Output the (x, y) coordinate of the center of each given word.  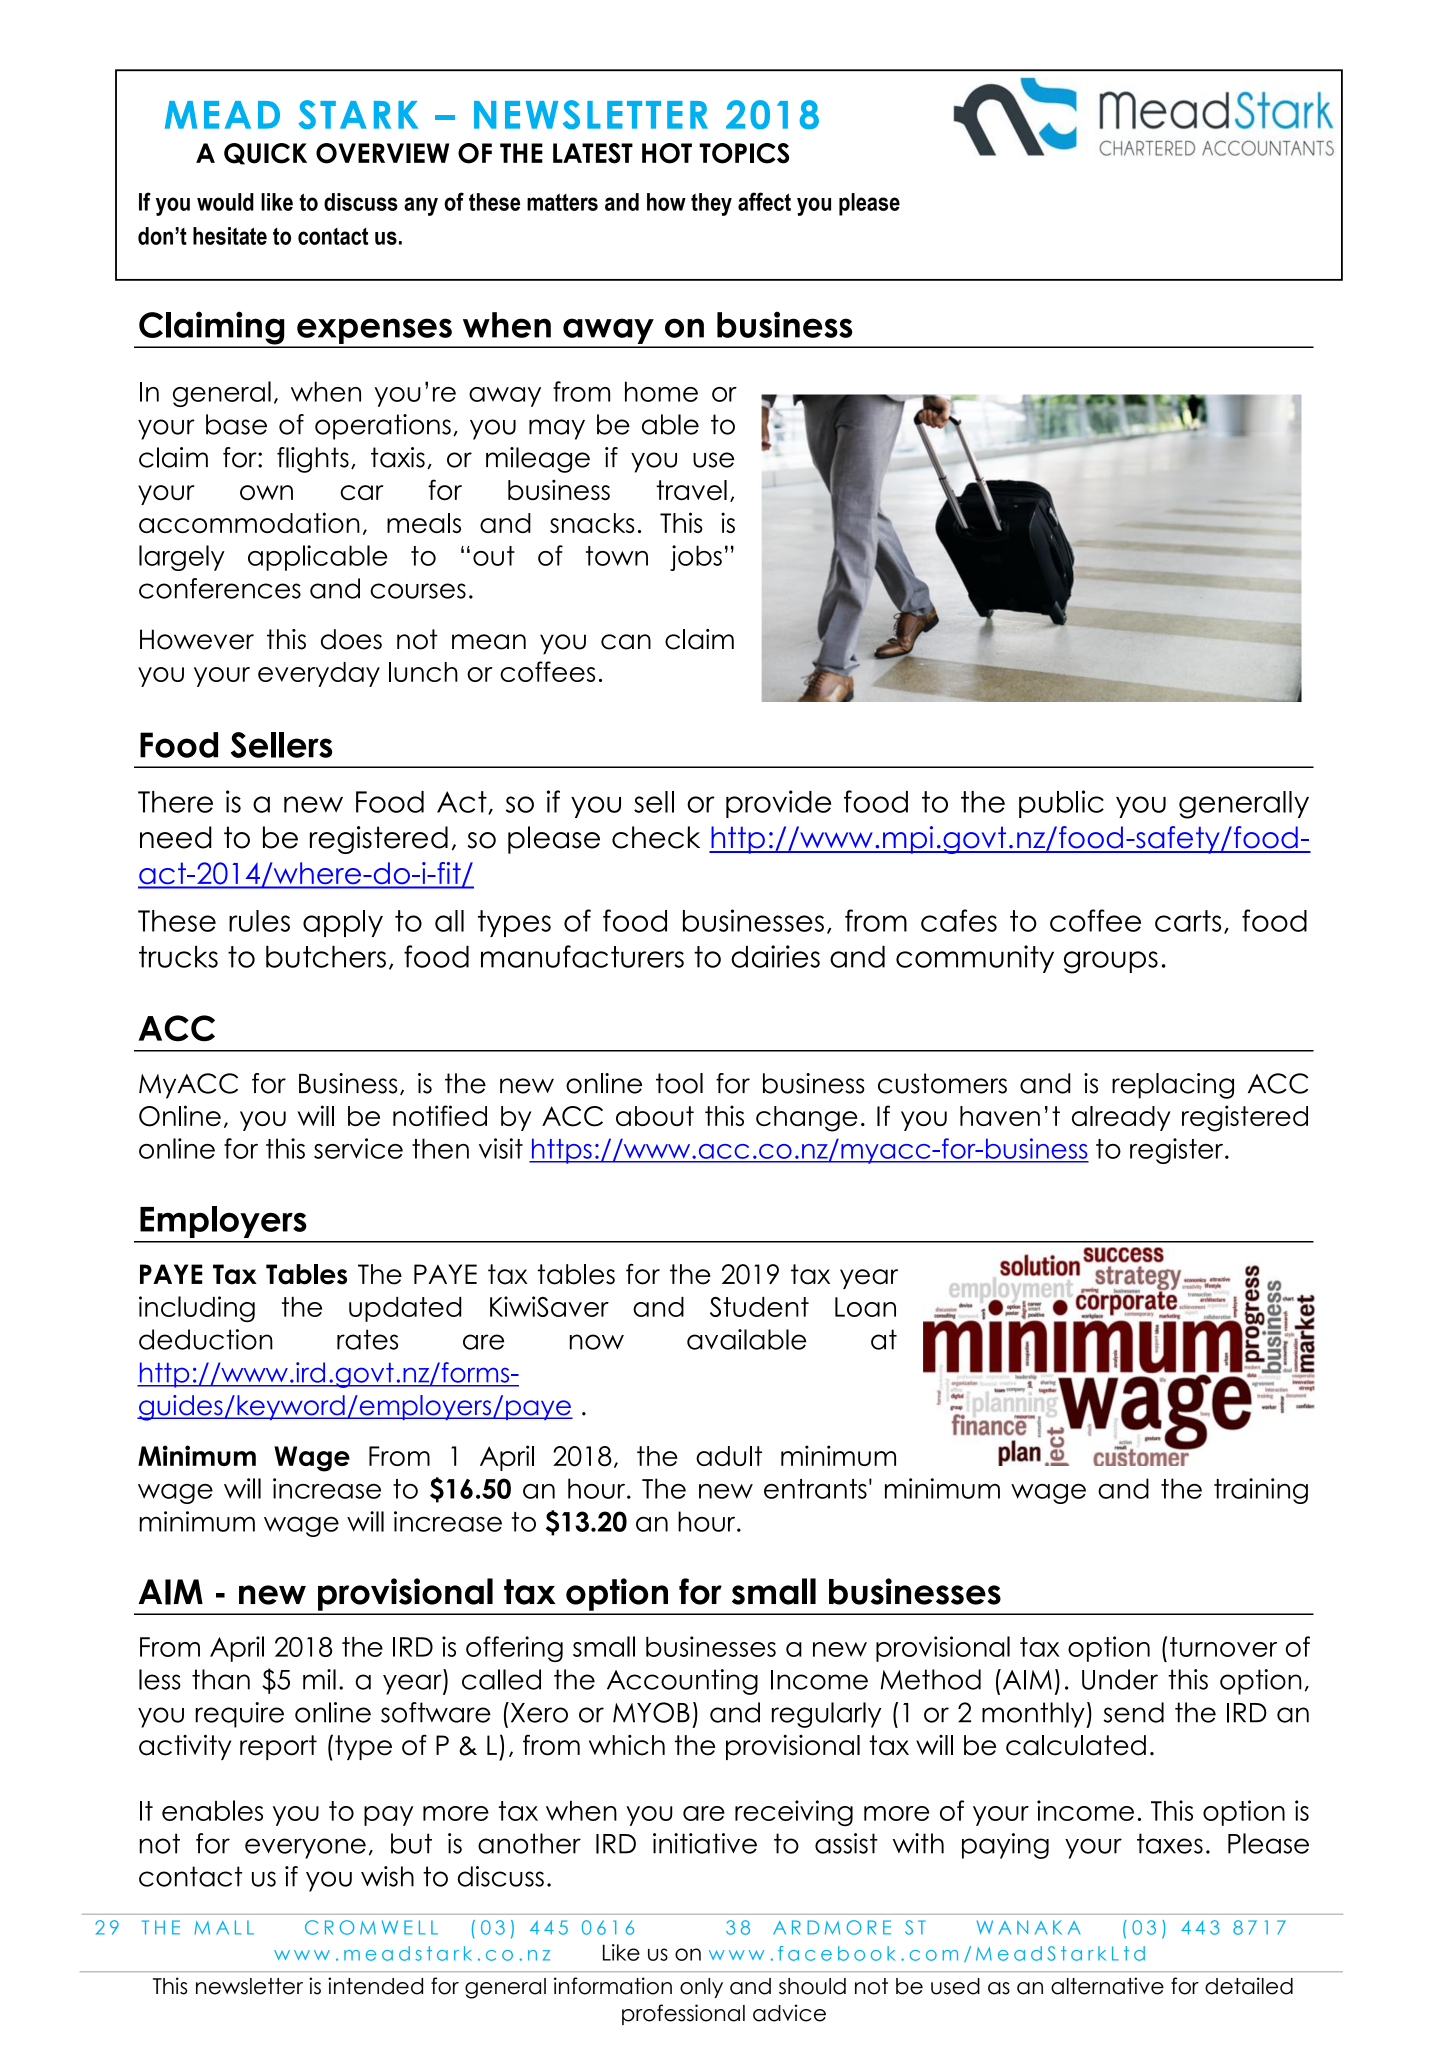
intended (375, 1986)
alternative (1107, 1986)
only (701, 1988)
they (711, 204)
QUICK (265, 154)
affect (764, 201)
